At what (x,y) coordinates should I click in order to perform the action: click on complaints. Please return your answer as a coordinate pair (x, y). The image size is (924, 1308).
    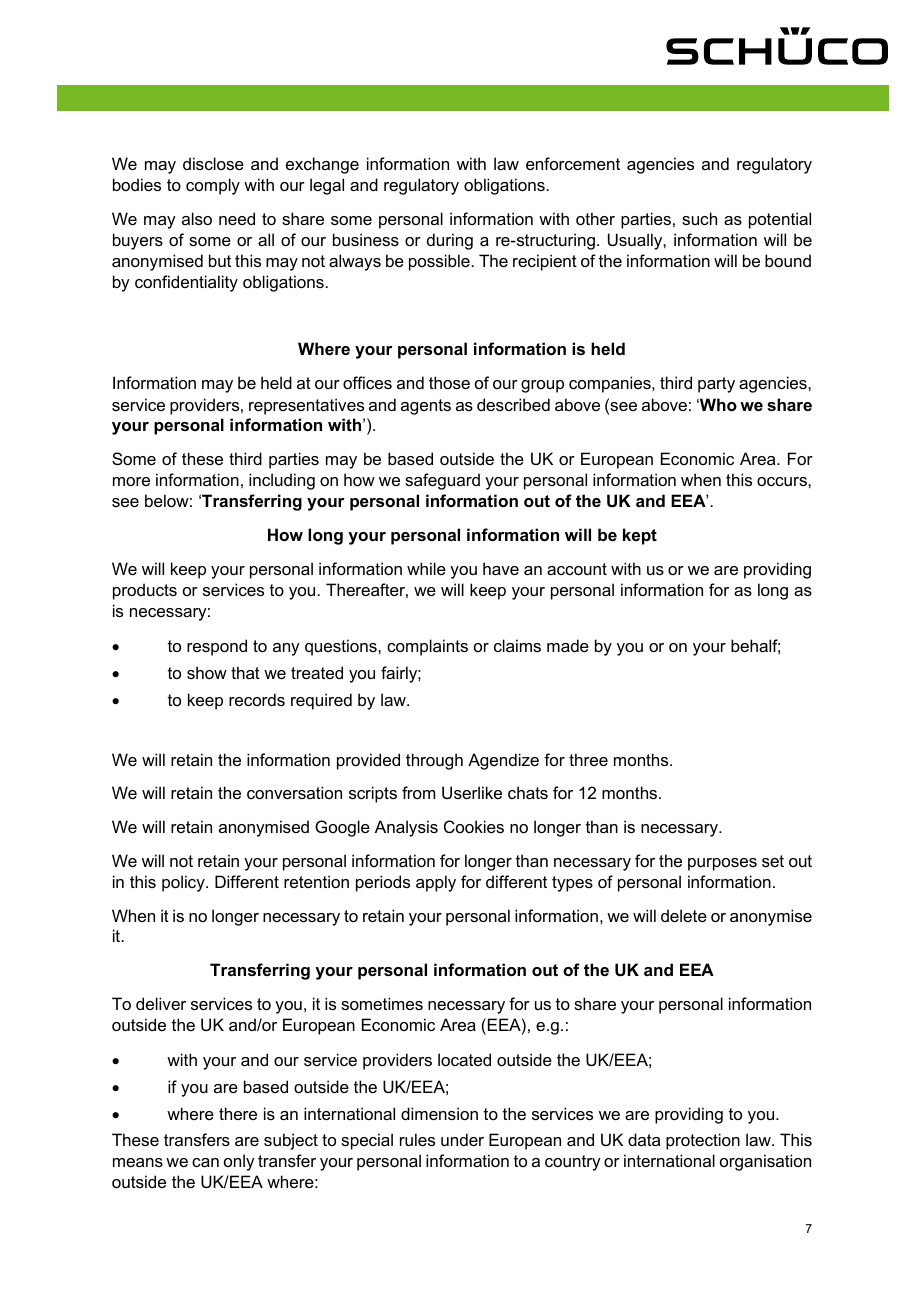
    Looking at the image, I should click on (427, 647).
